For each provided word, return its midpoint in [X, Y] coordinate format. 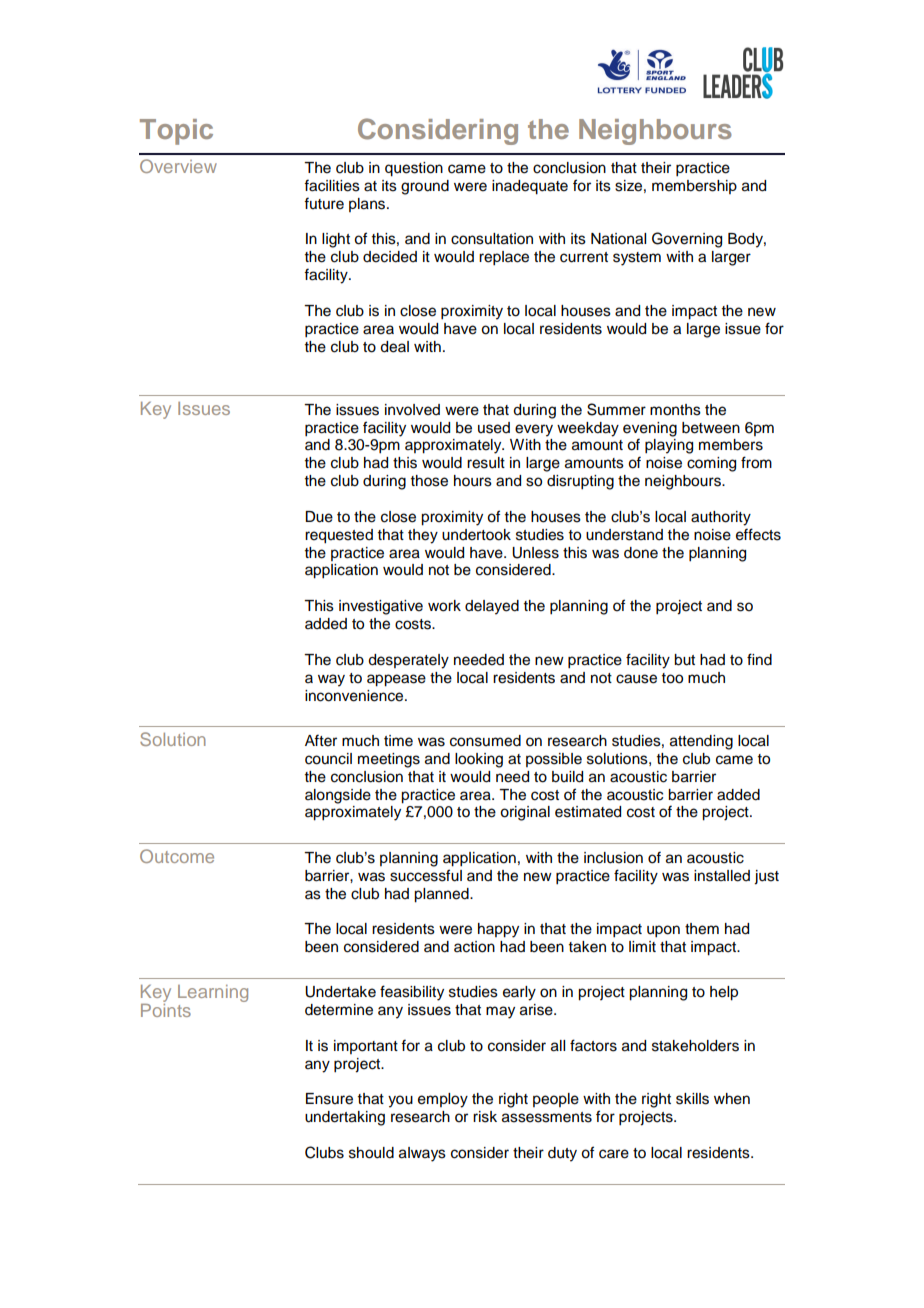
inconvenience [355, 696]
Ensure [329, 1099]
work [444, 606]
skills [692, 1099]
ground [425, 187]
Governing [687, 240]
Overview [178, 166]
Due [319, 517]
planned [442, 895]
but [684, 660]
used [494, 428]
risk [485, 1117]
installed [722, 876]
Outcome [177, 856]
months [675, 410]
